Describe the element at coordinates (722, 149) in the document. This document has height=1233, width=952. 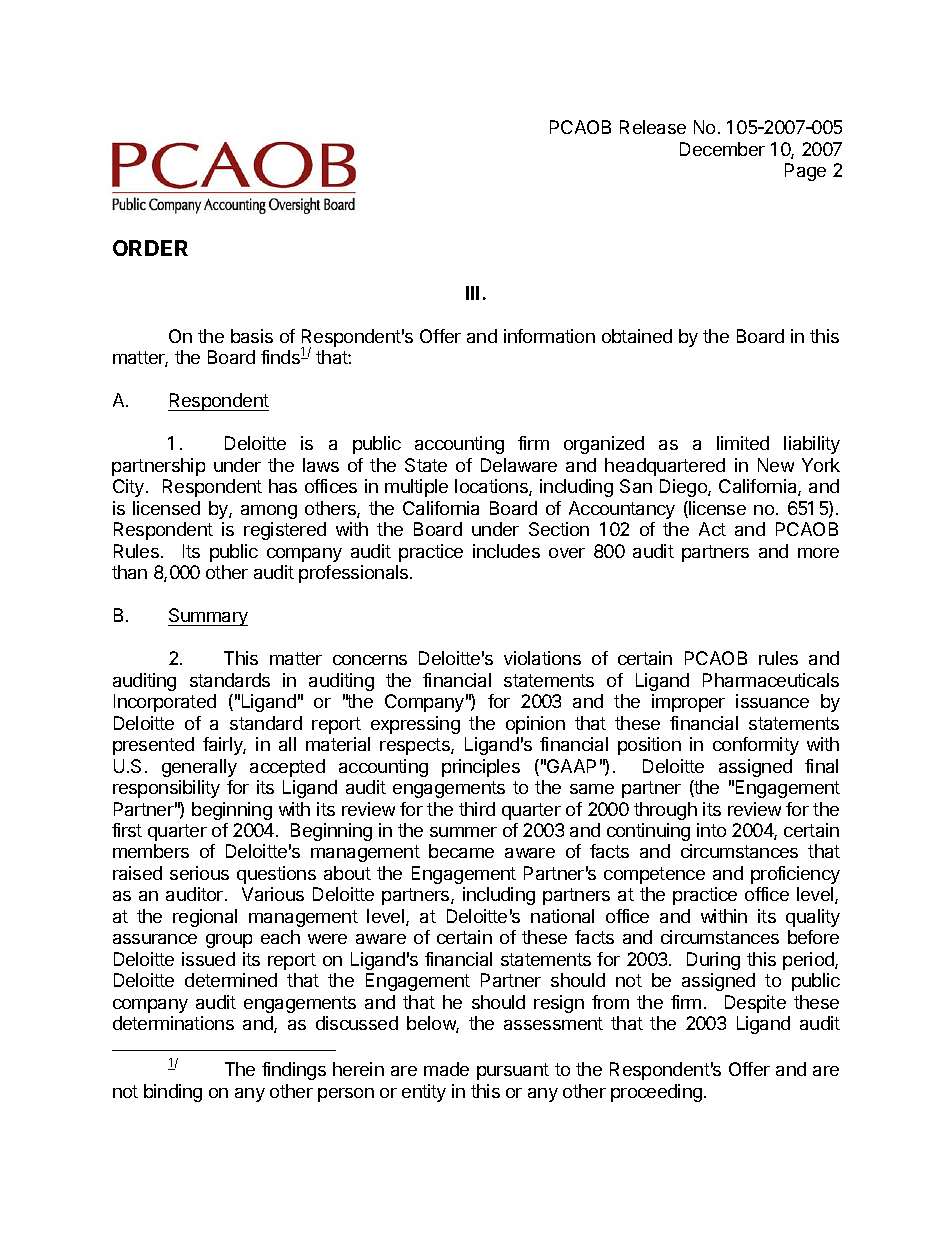
I see `December` at that location.
